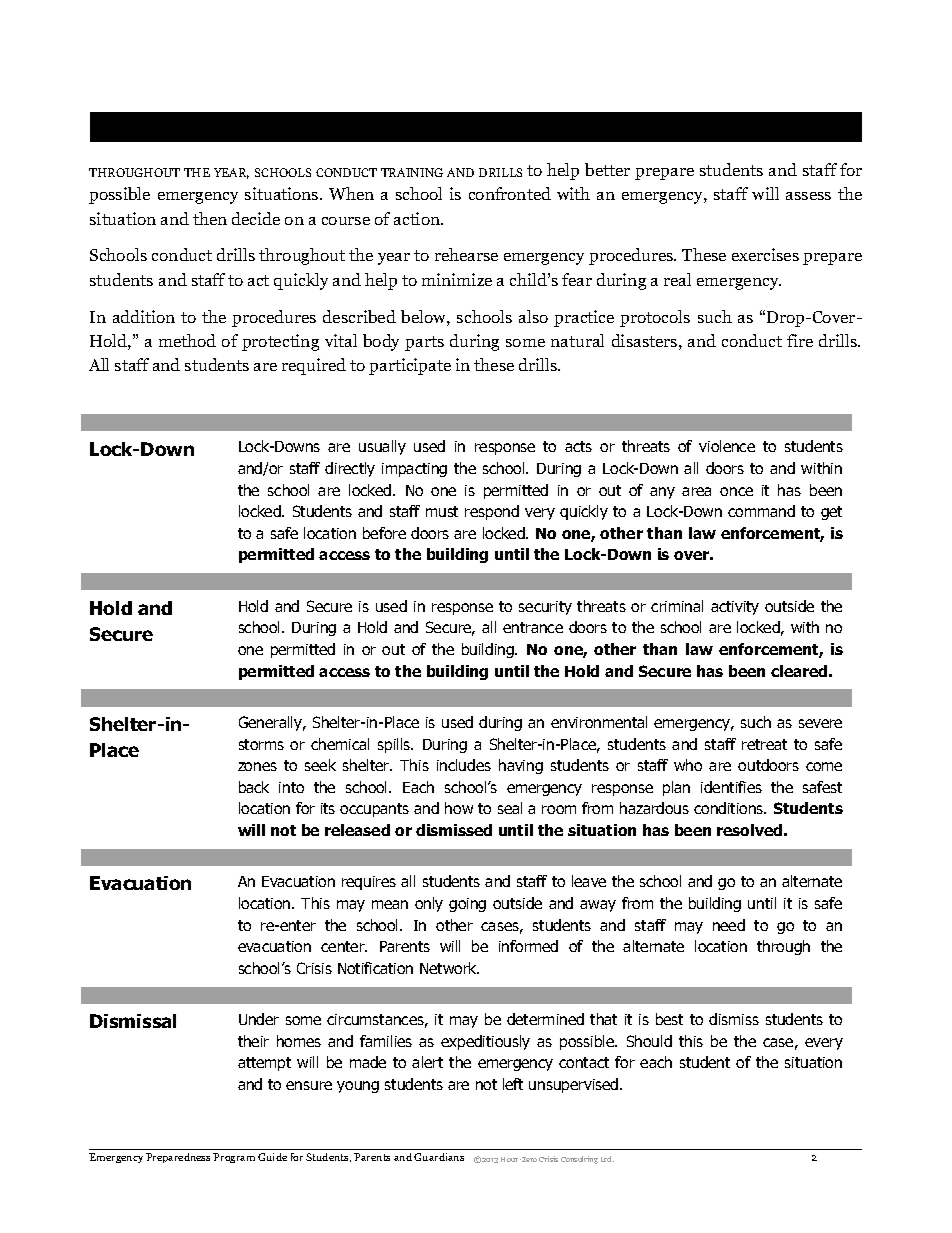 Image resolution: width=952 pixels, height=1233 pixels. What do you see at coordinates (257, 766) in the image?
I see `zones` at bounding box center [257, 766].
